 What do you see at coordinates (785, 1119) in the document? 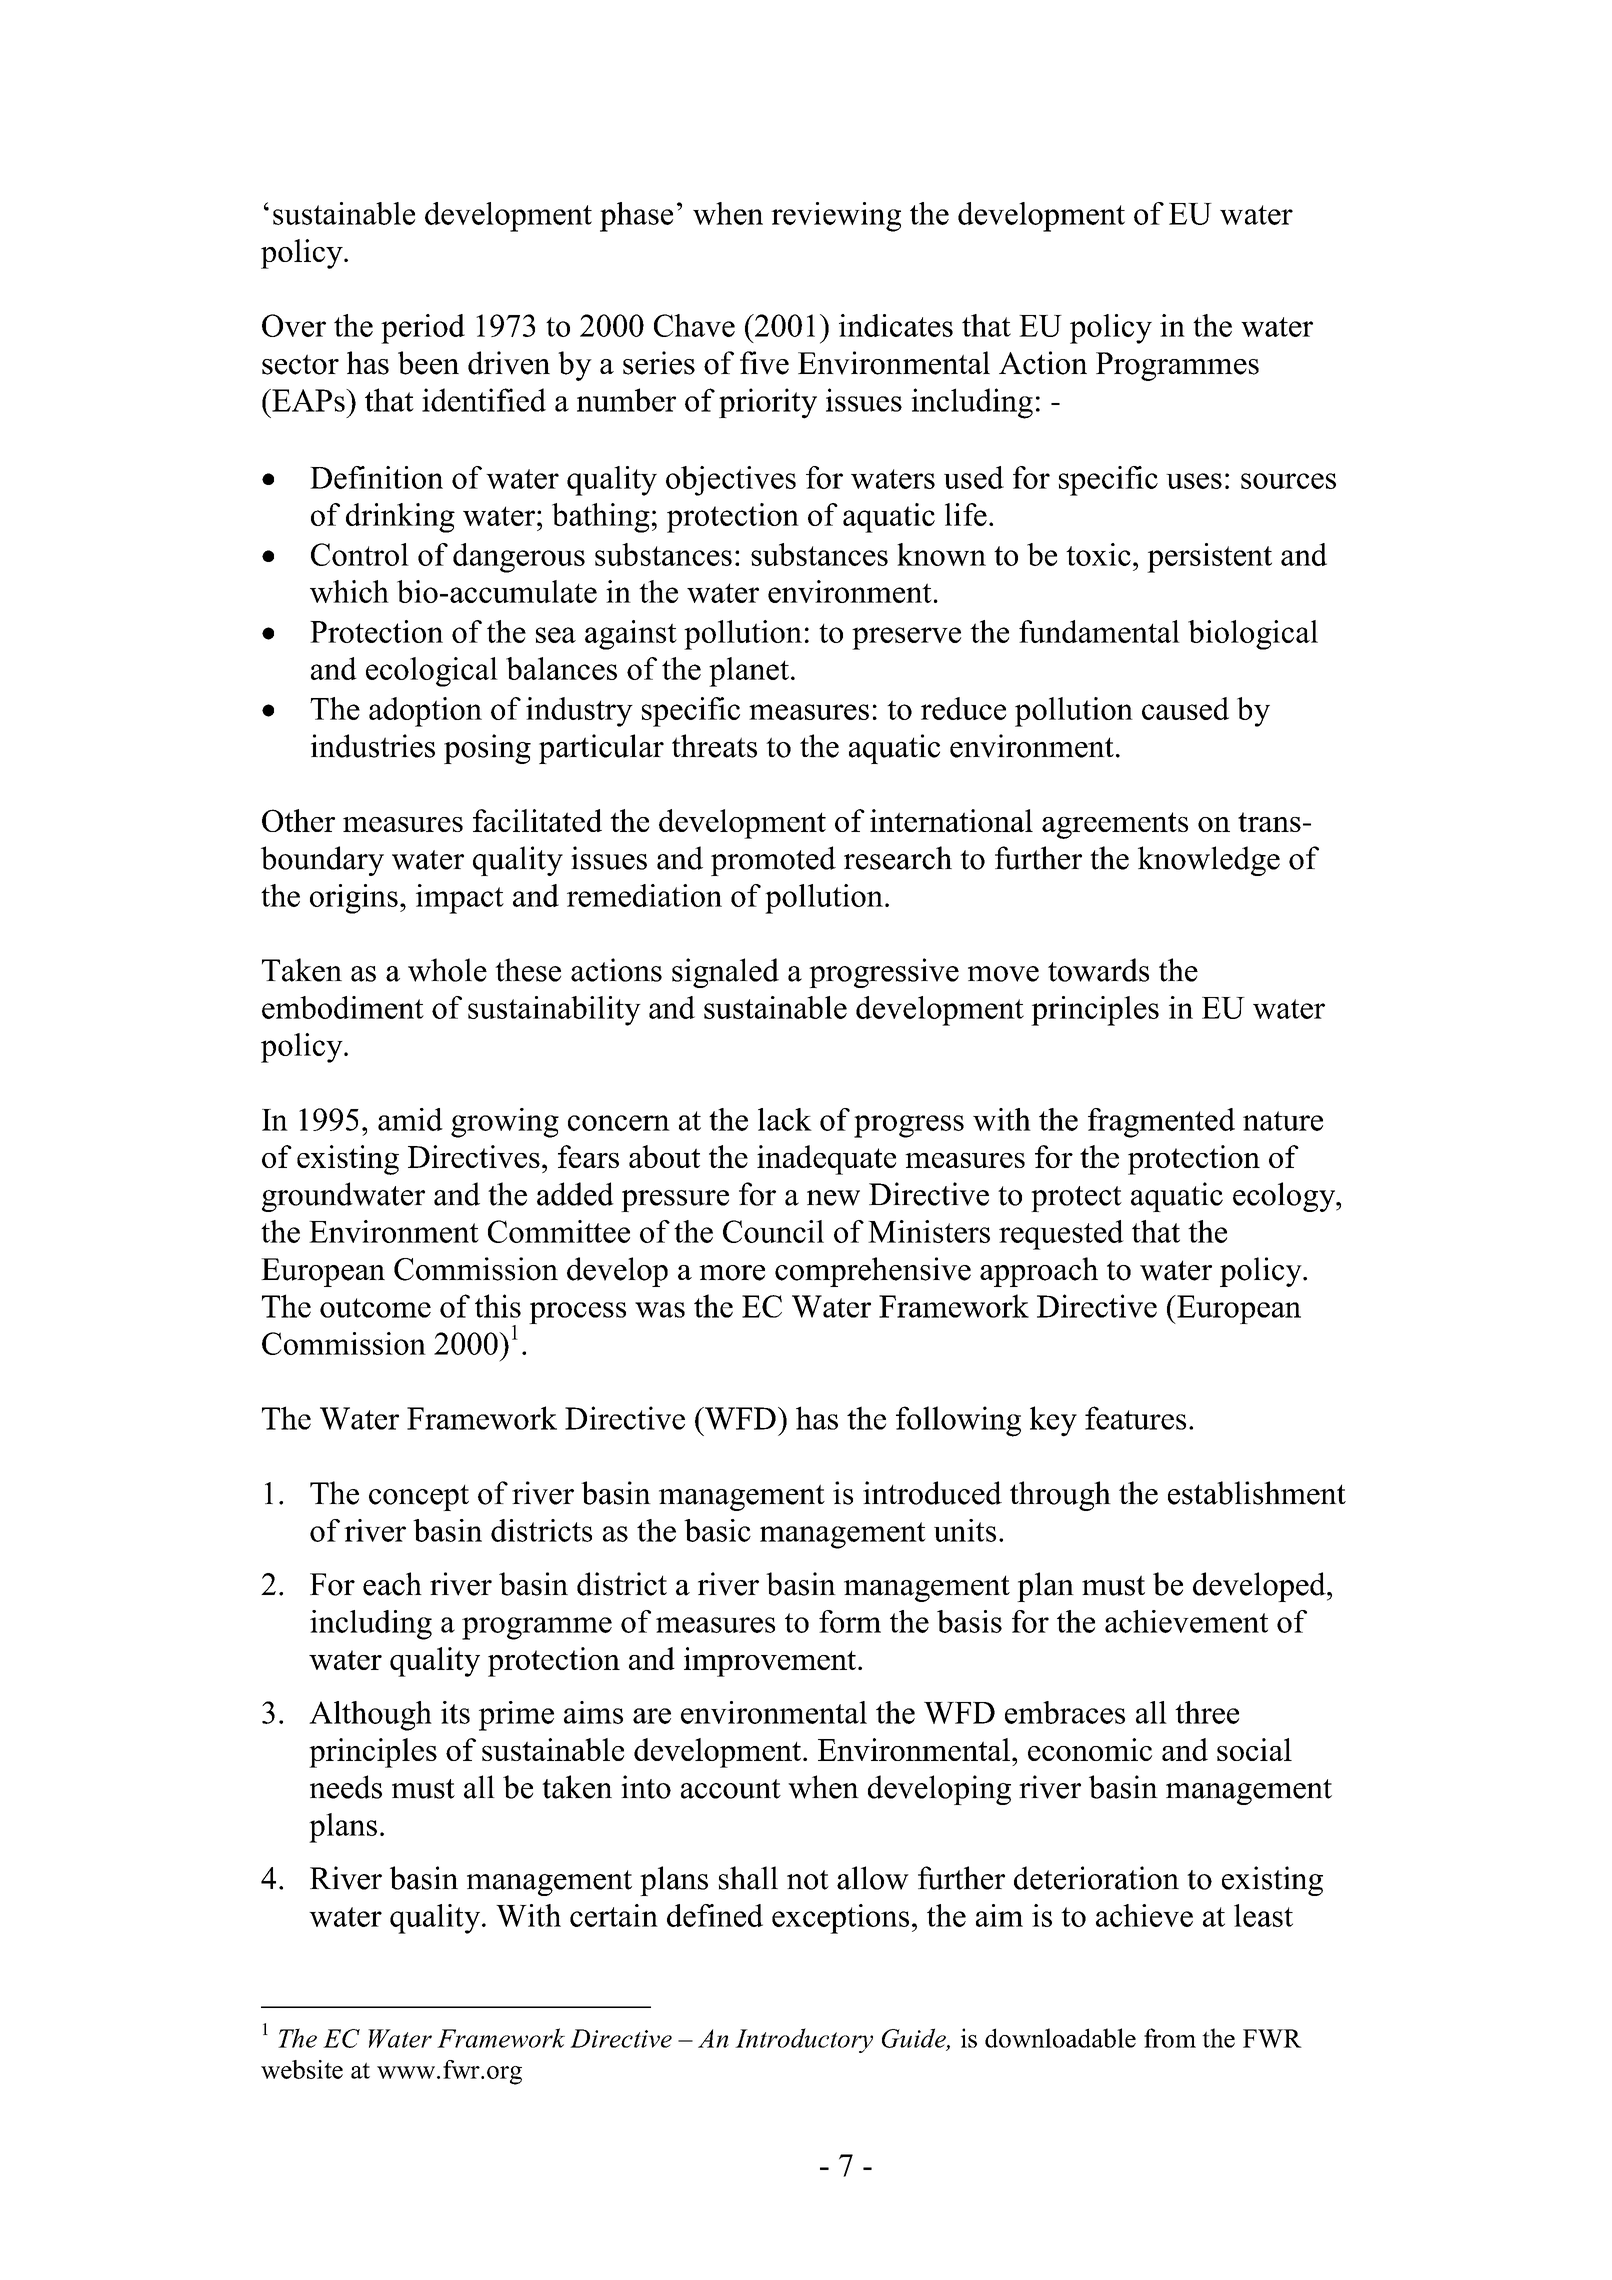
I see `lack` at bounding box center [785, 1119].
